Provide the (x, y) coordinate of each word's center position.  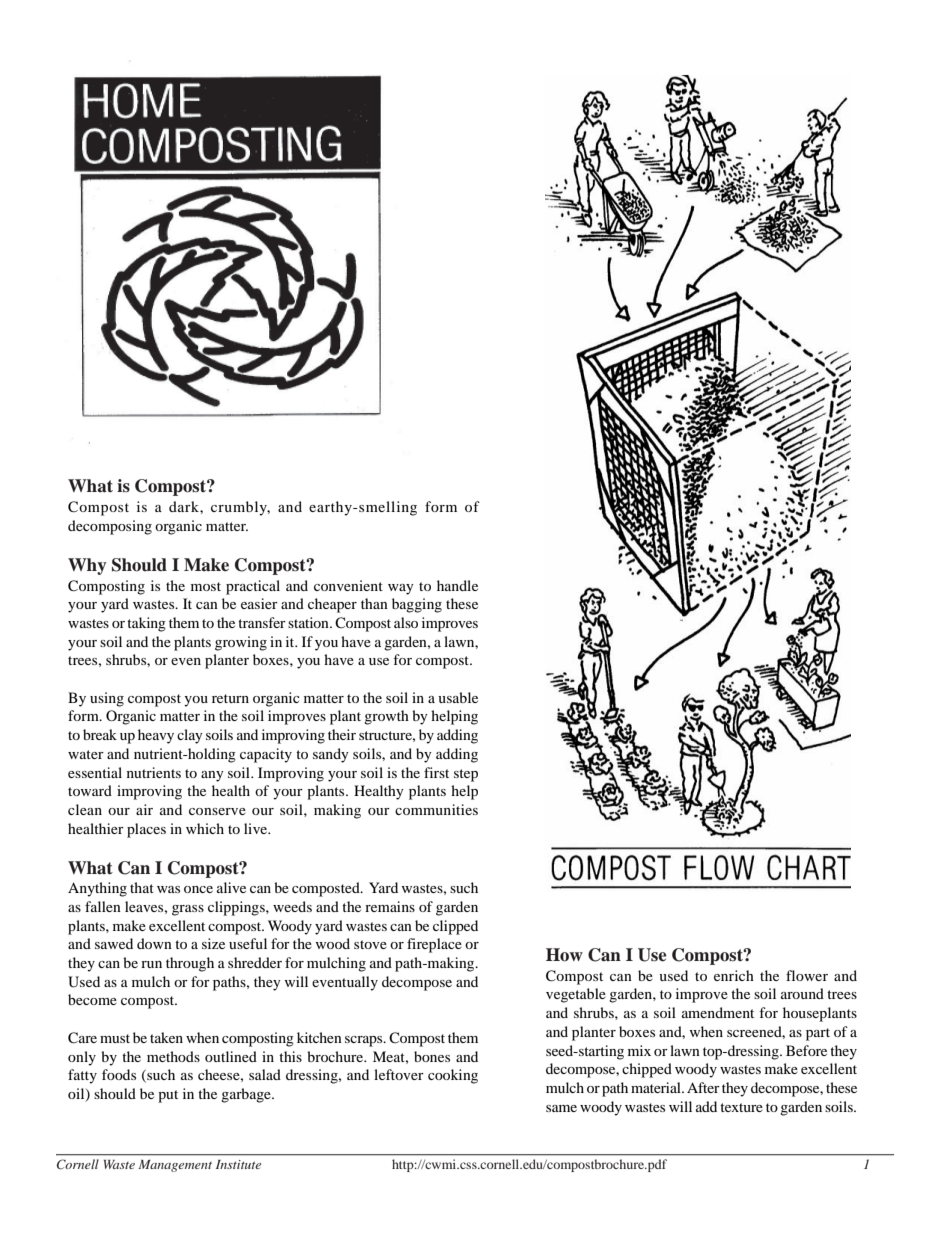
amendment (718, 1012)
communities (436, 809)
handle (457, 585)
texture (741, 1107)
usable (458, 697)
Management (175, 1166)
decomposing (110, 527)
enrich (734, 975)
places (146, 830)
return (230, 698)
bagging (417, 605)
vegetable (576, 995)
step (466, 775)
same (561, 1108)
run (151, 964)
